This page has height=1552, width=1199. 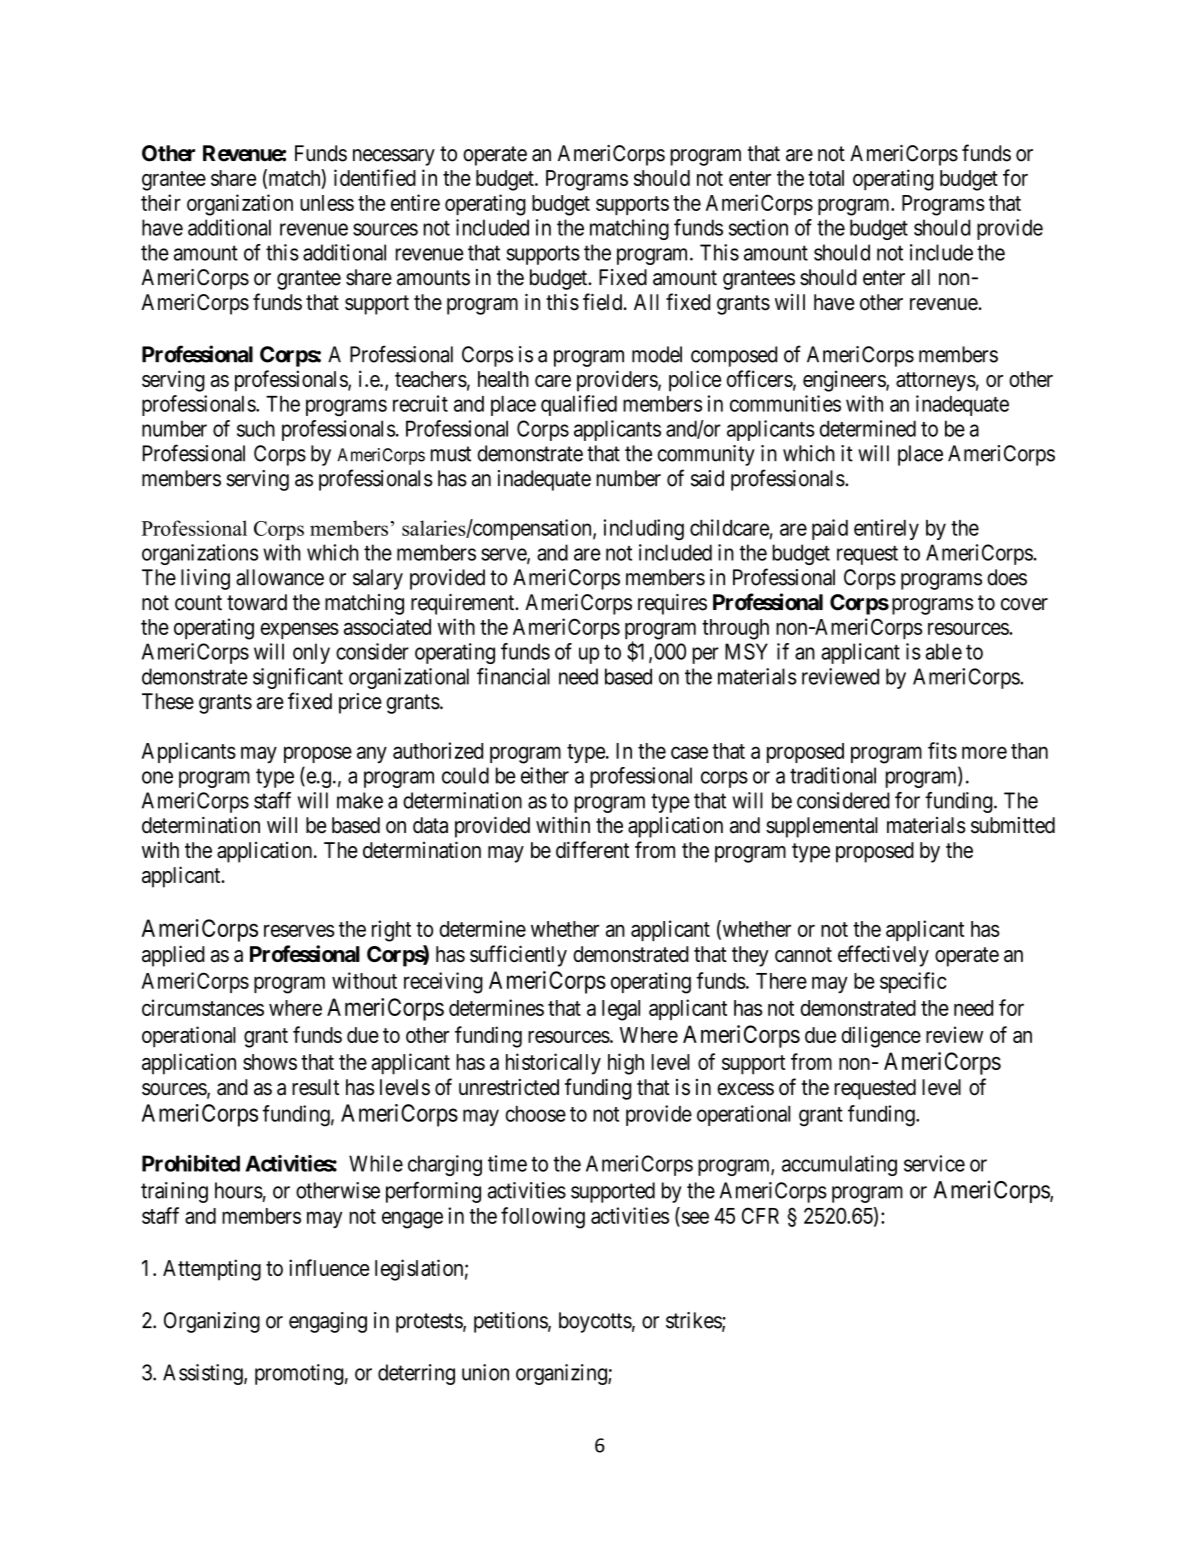 I want to click on including, so click(x=644, y=530).
